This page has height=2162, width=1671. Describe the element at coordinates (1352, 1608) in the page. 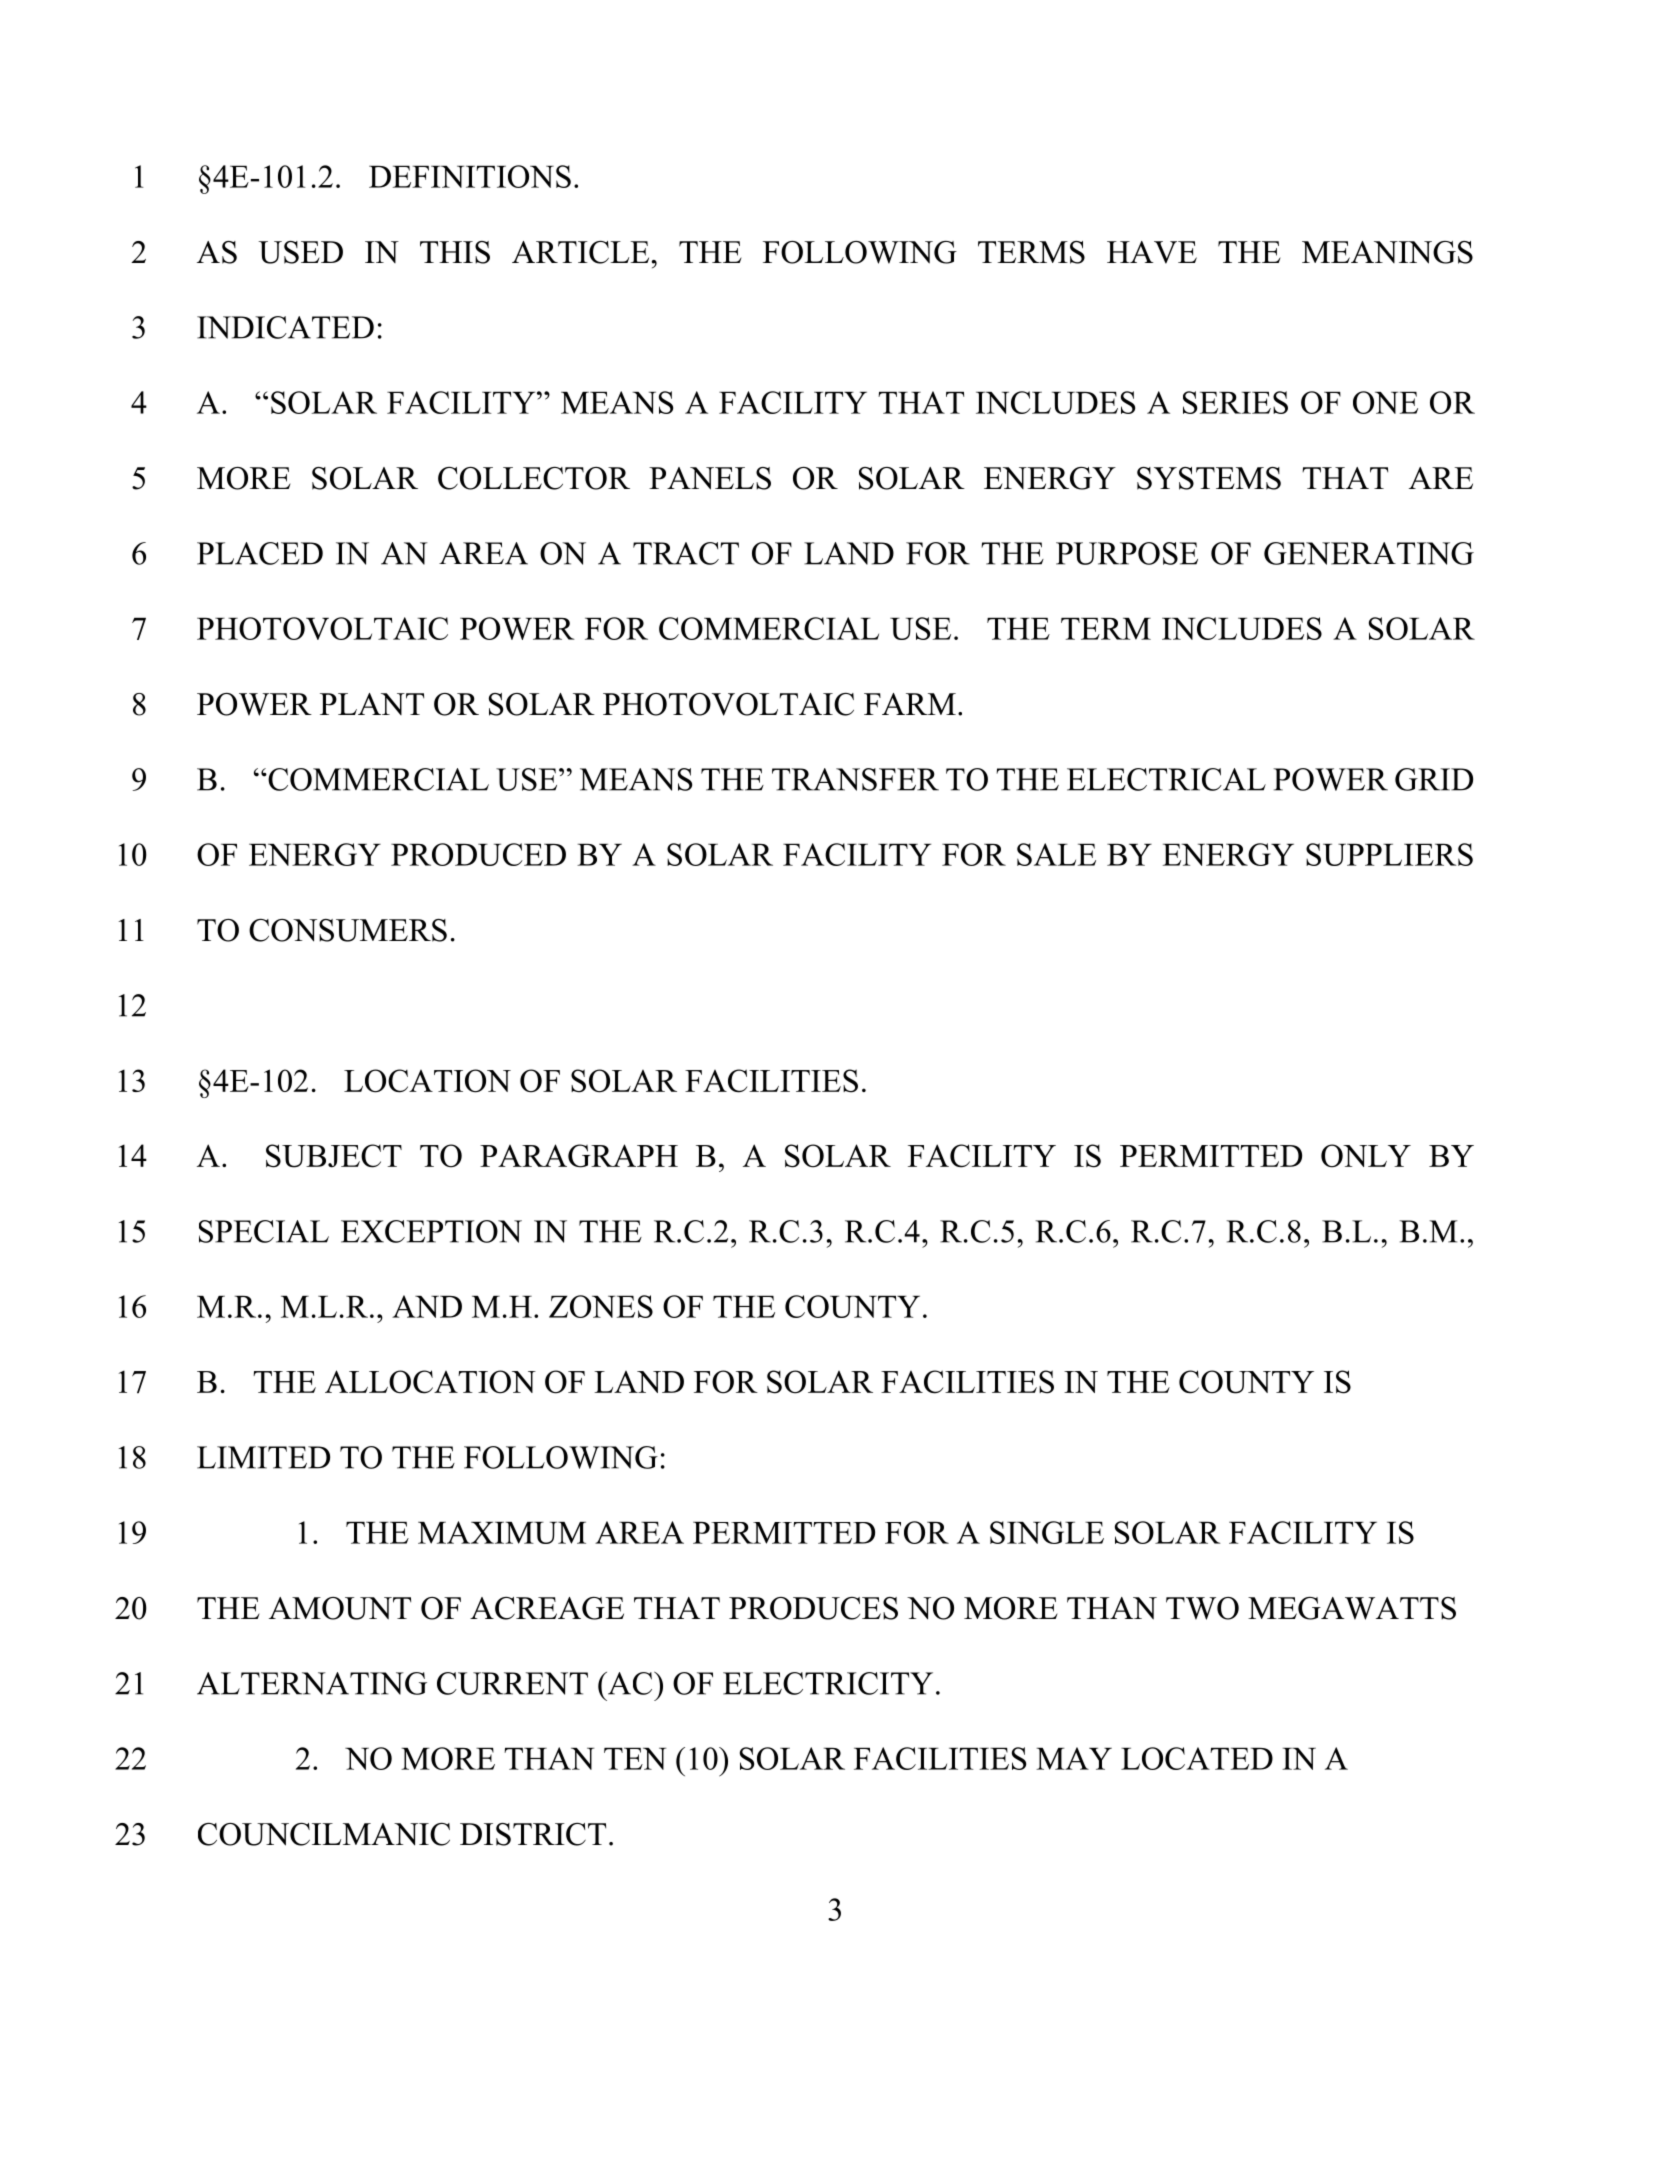

I see `MEGAWATTS` at that location.
